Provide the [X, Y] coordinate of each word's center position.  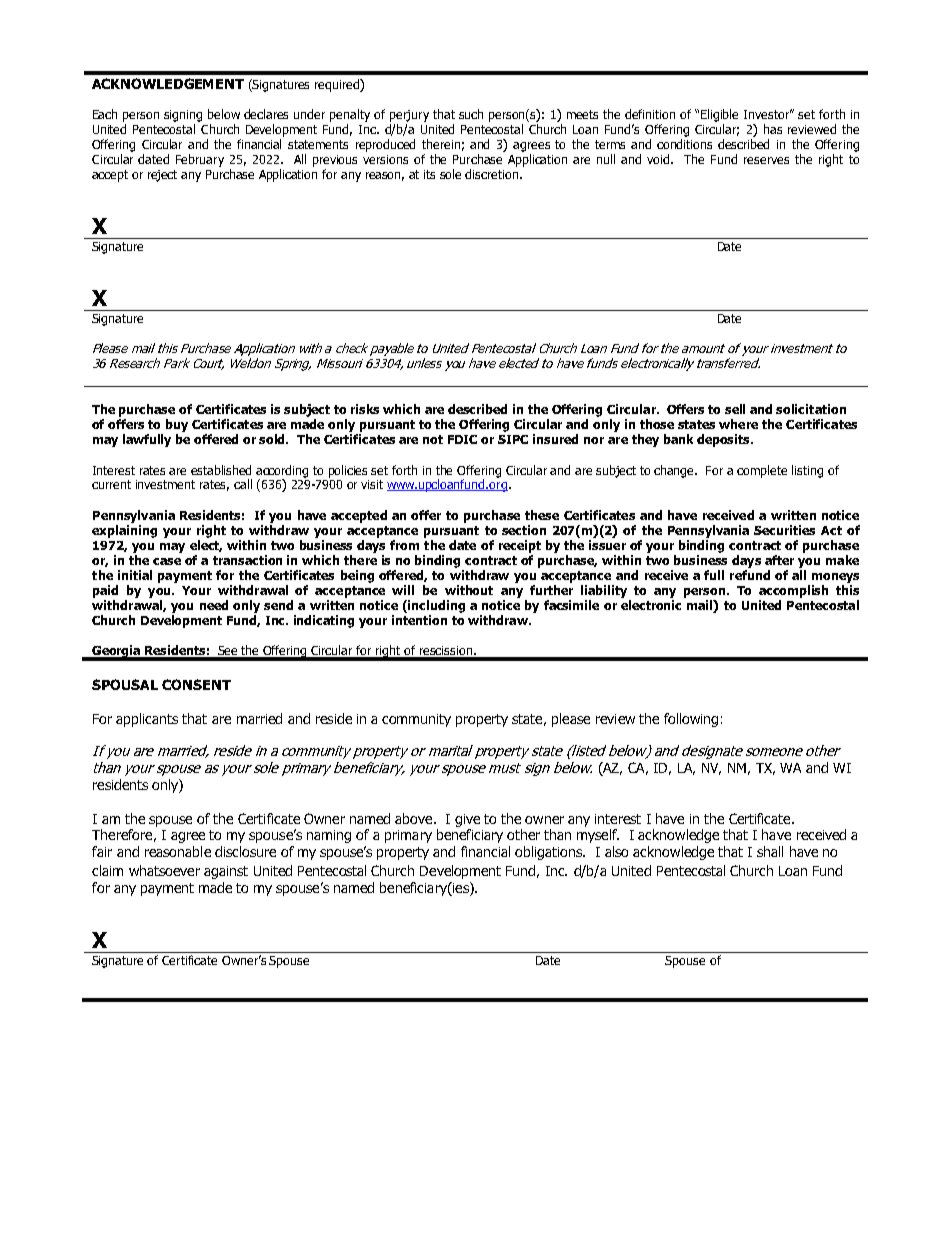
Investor [768, 114]
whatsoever [164, 870]
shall [770, 851]
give [467, 820]
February [200, 160]
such [471, 114]
